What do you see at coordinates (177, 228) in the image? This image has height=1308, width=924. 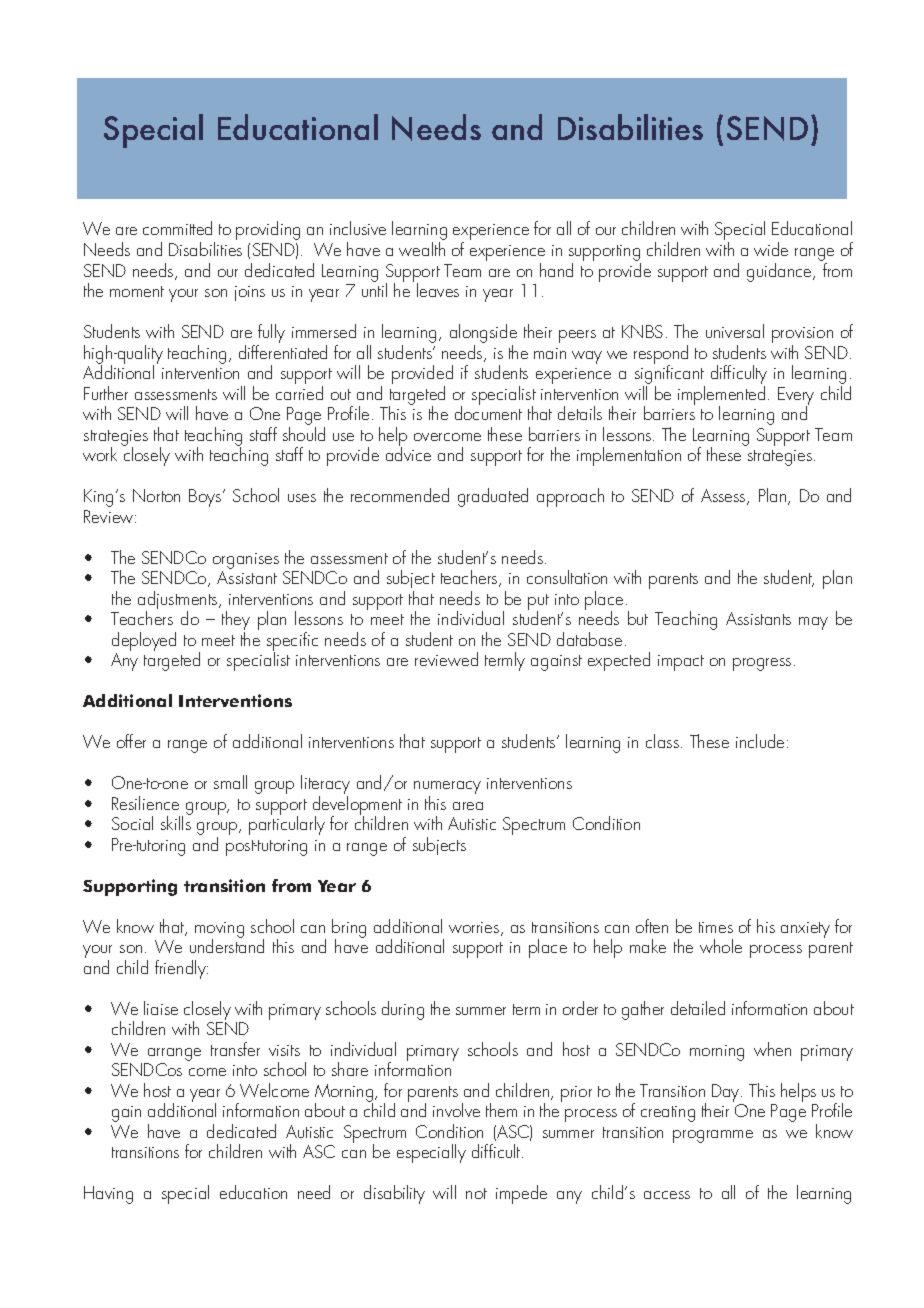 I see `committed` at bounding box center [177, 228].
